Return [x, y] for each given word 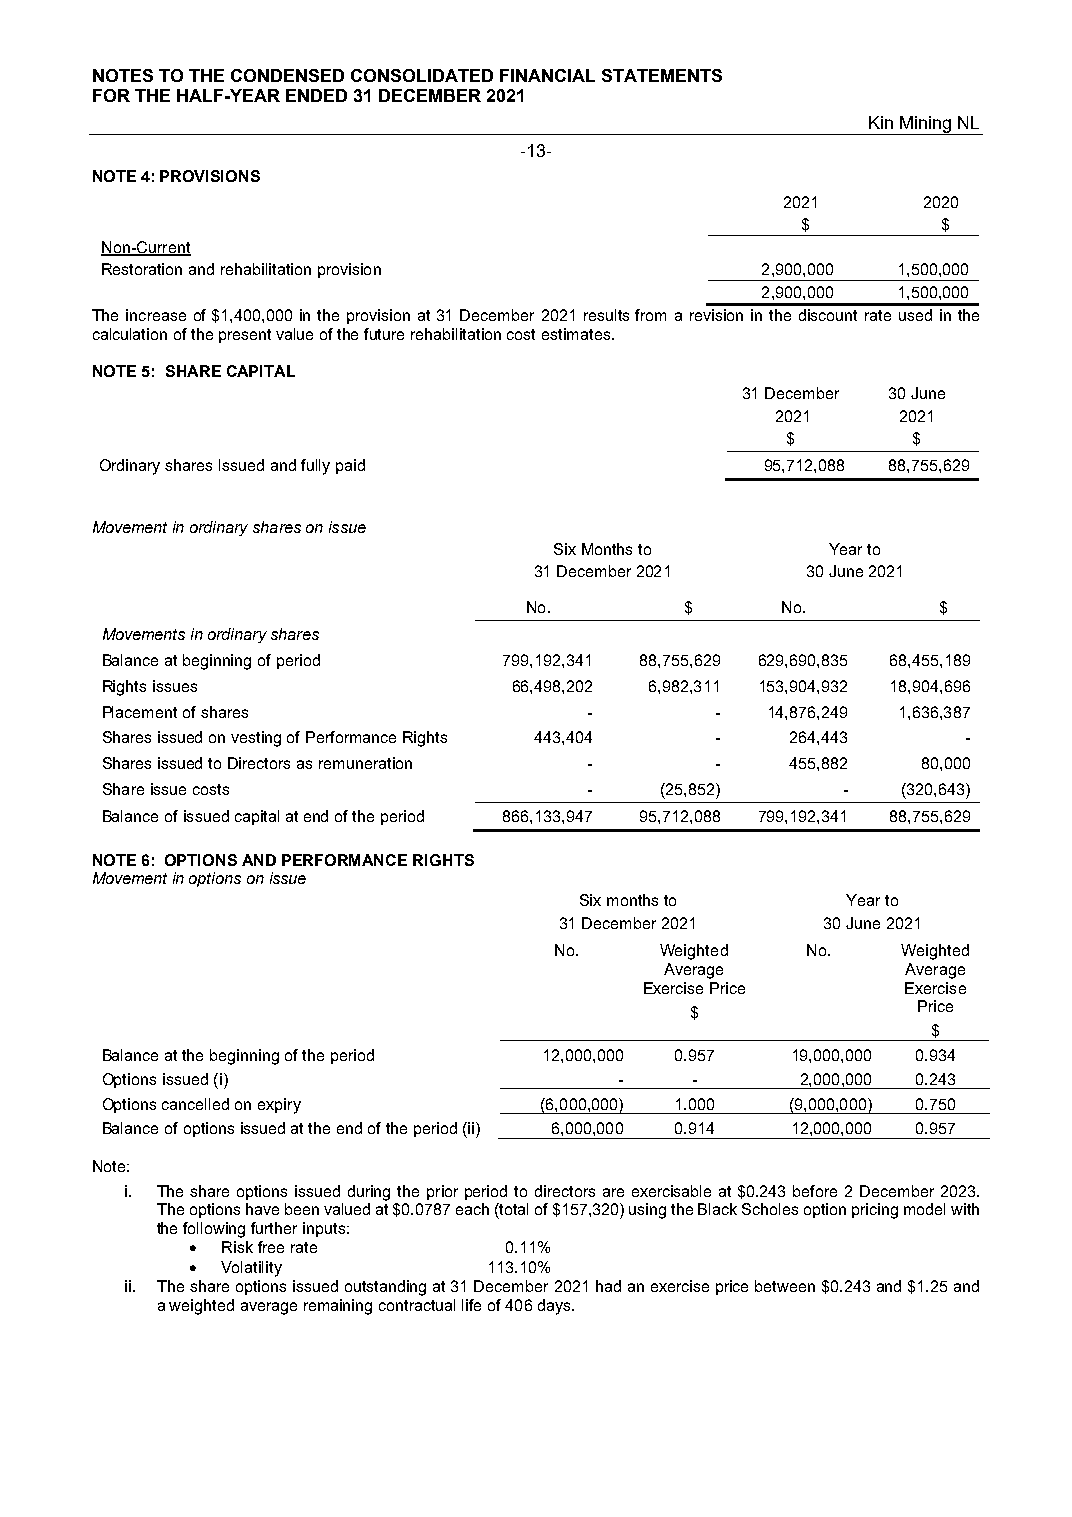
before [815, 1191]
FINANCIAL [547, 75]
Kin [881, 122]
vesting [256, 739]
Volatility [251, 1269]
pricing [875, 1211]
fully [315, 467]
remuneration [365, 763]
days [555, 1307]
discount [828, 315]
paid [350, 466]
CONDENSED [287, 75]
